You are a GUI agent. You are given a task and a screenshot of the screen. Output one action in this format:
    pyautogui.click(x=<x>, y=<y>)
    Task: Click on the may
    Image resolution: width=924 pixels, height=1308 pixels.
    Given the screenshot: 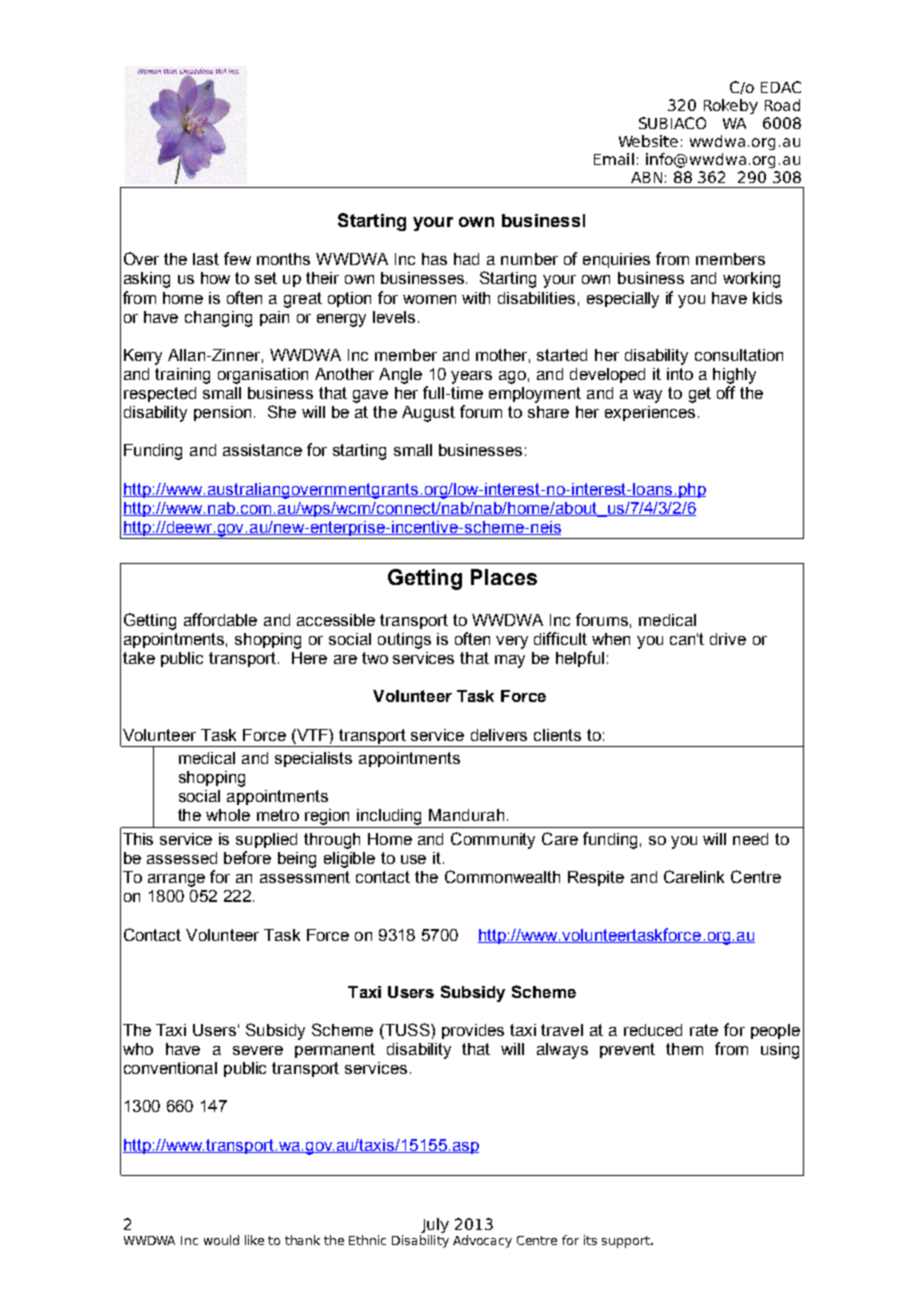 What is the action you would take?
    pyautogui.click(x=510, y=661)
